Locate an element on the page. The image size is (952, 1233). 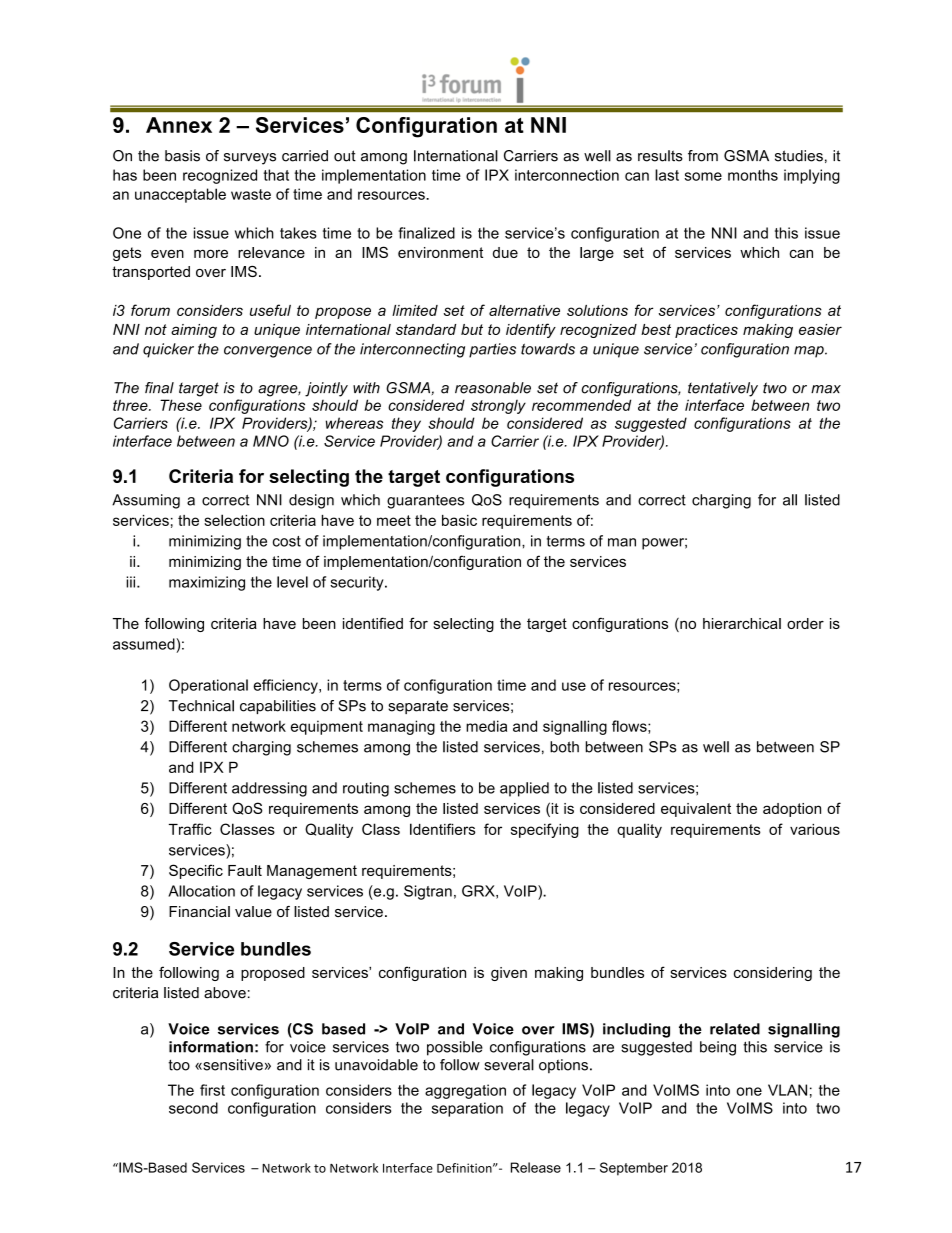
months is located at coordinates (753, 175).
